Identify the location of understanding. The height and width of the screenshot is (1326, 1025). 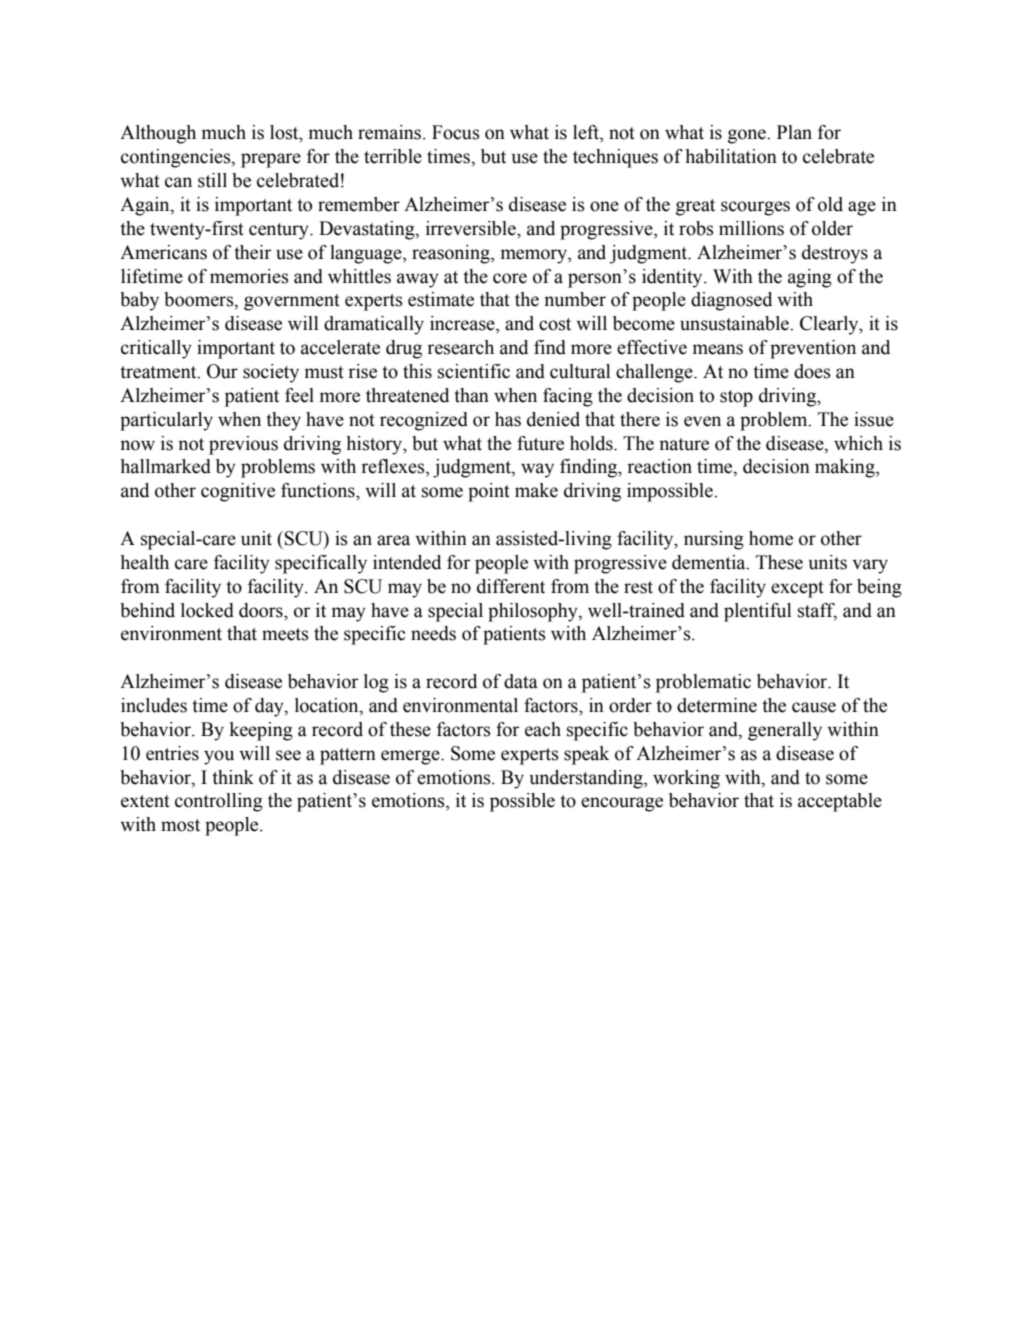
(587, 779).
